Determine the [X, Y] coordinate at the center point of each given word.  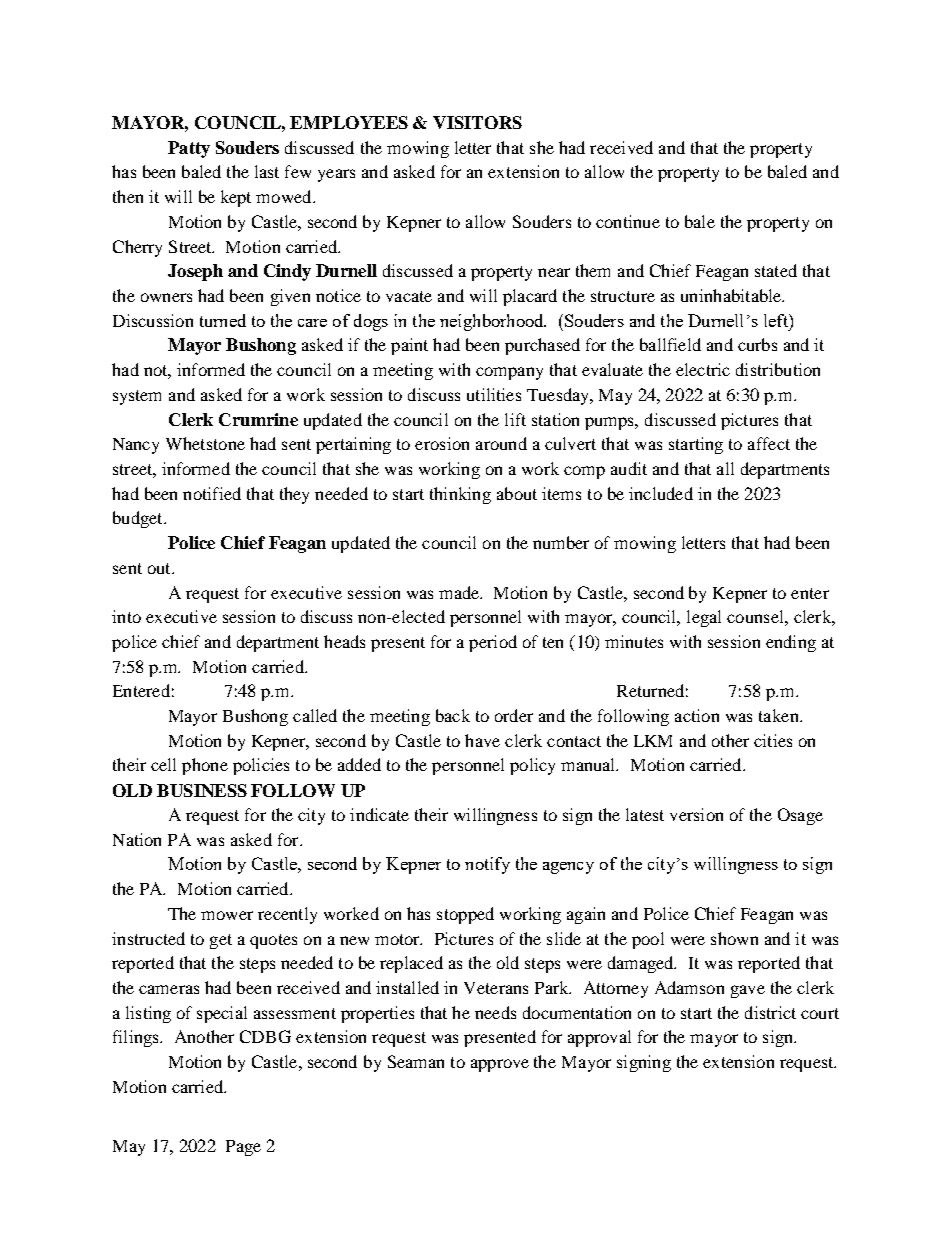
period [493, 643]
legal [704, 618]
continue [628, 221]
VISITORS [477, 122]
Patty [189, 149]
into [126, 616]
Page [243, 1148]
